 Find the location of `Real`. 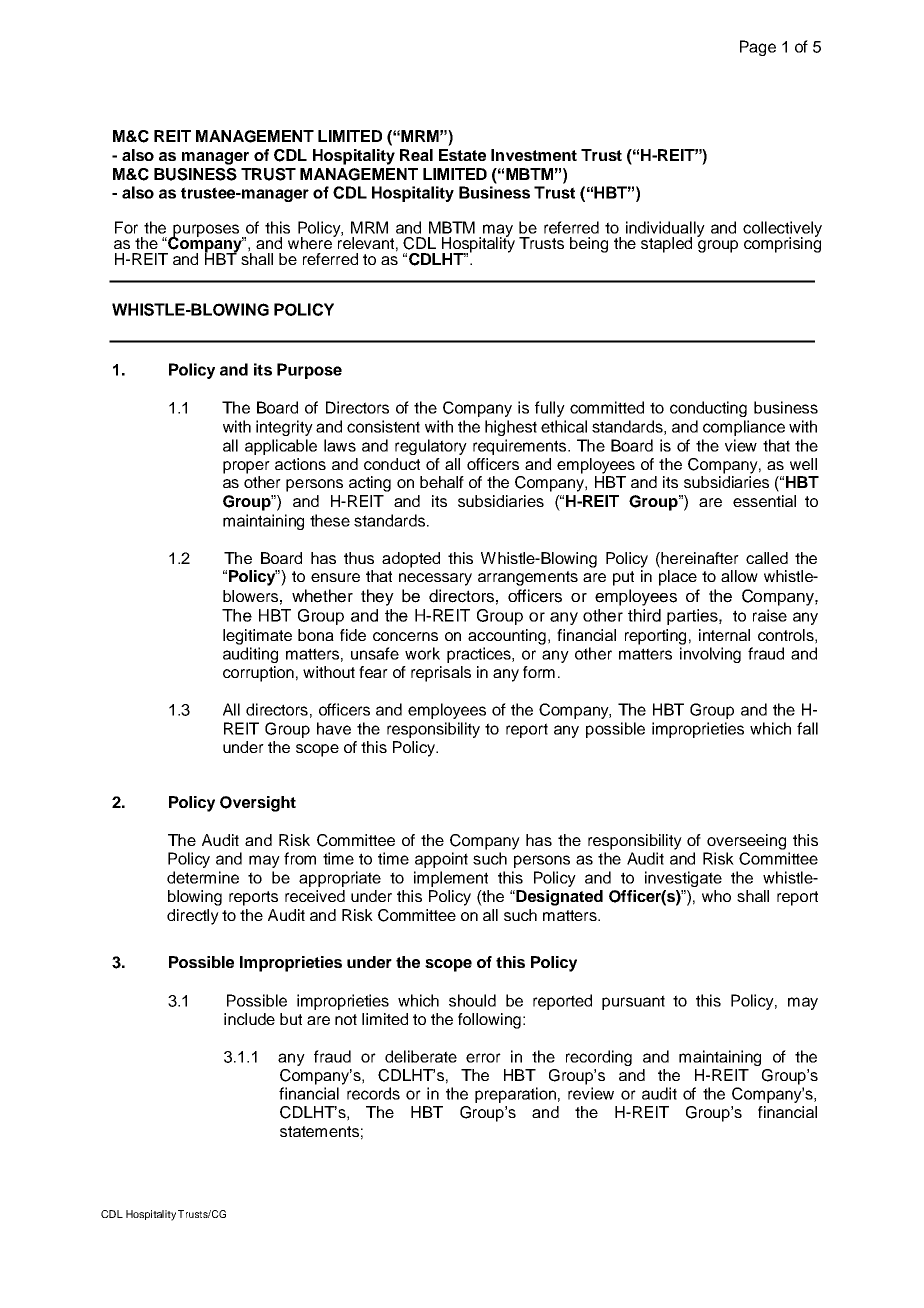

Real is located at coordinates (416, 155).
